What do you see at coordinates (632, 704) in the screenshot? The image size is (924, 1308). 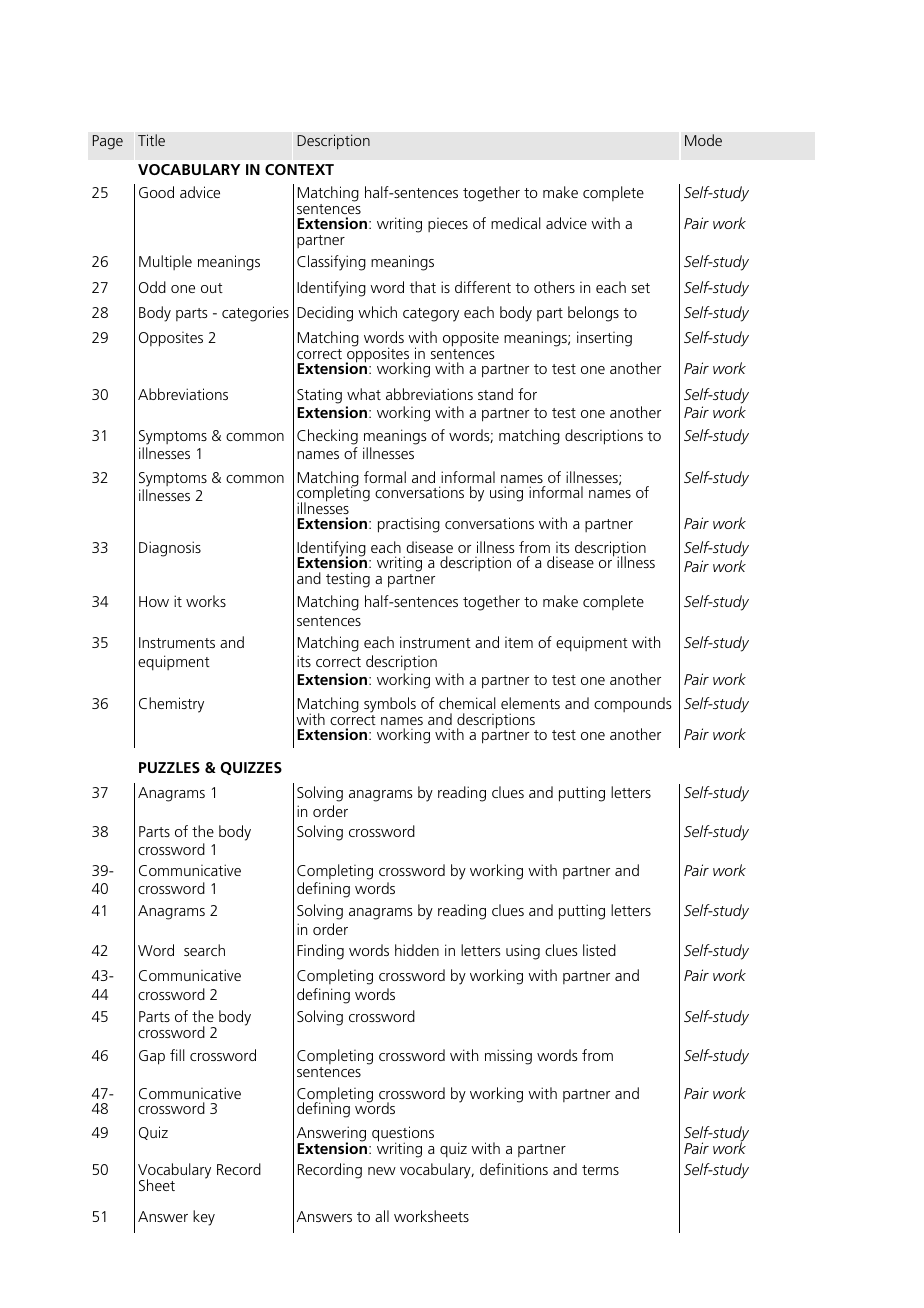 I see `compounds` at bounding box center [632, 704].
